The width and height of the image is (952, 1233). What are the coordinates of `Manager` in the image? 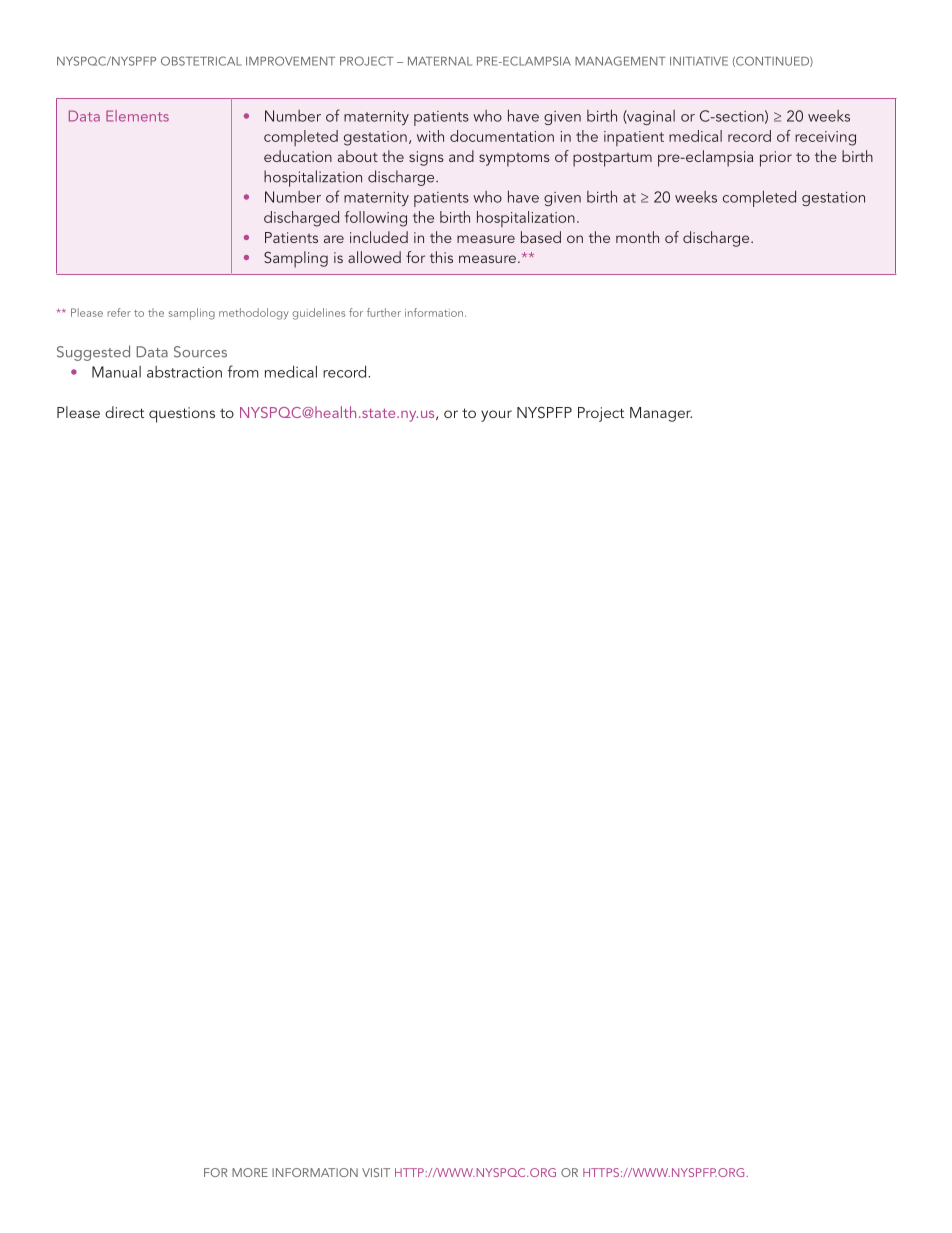 It's located at (661, 414).
